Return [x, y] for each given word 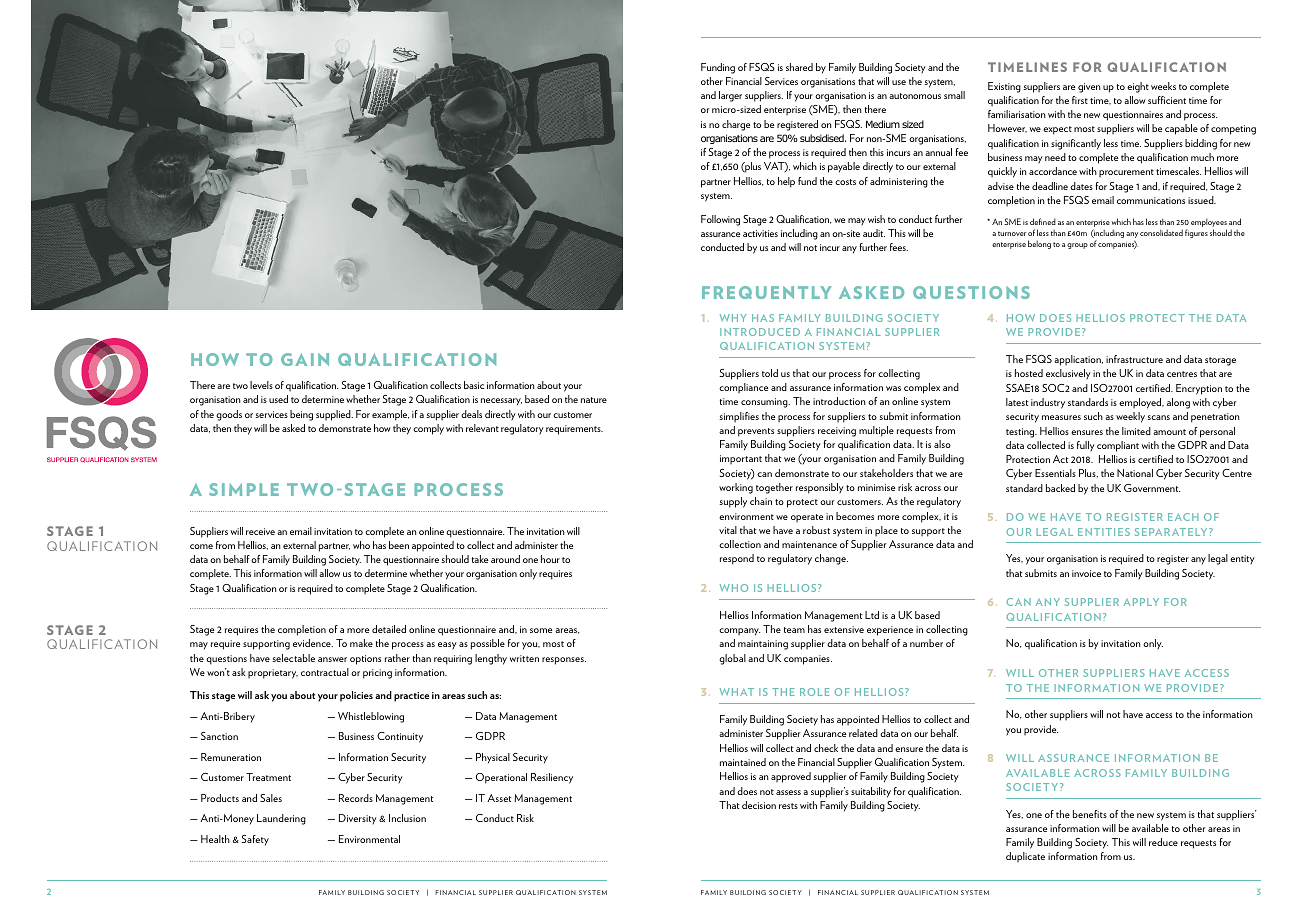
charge [736, 125]
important [741, 459]
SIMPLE [244, 489]
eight [1138, 87]
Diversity [358, 819]
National [1135, 473]
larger [730, 96]
